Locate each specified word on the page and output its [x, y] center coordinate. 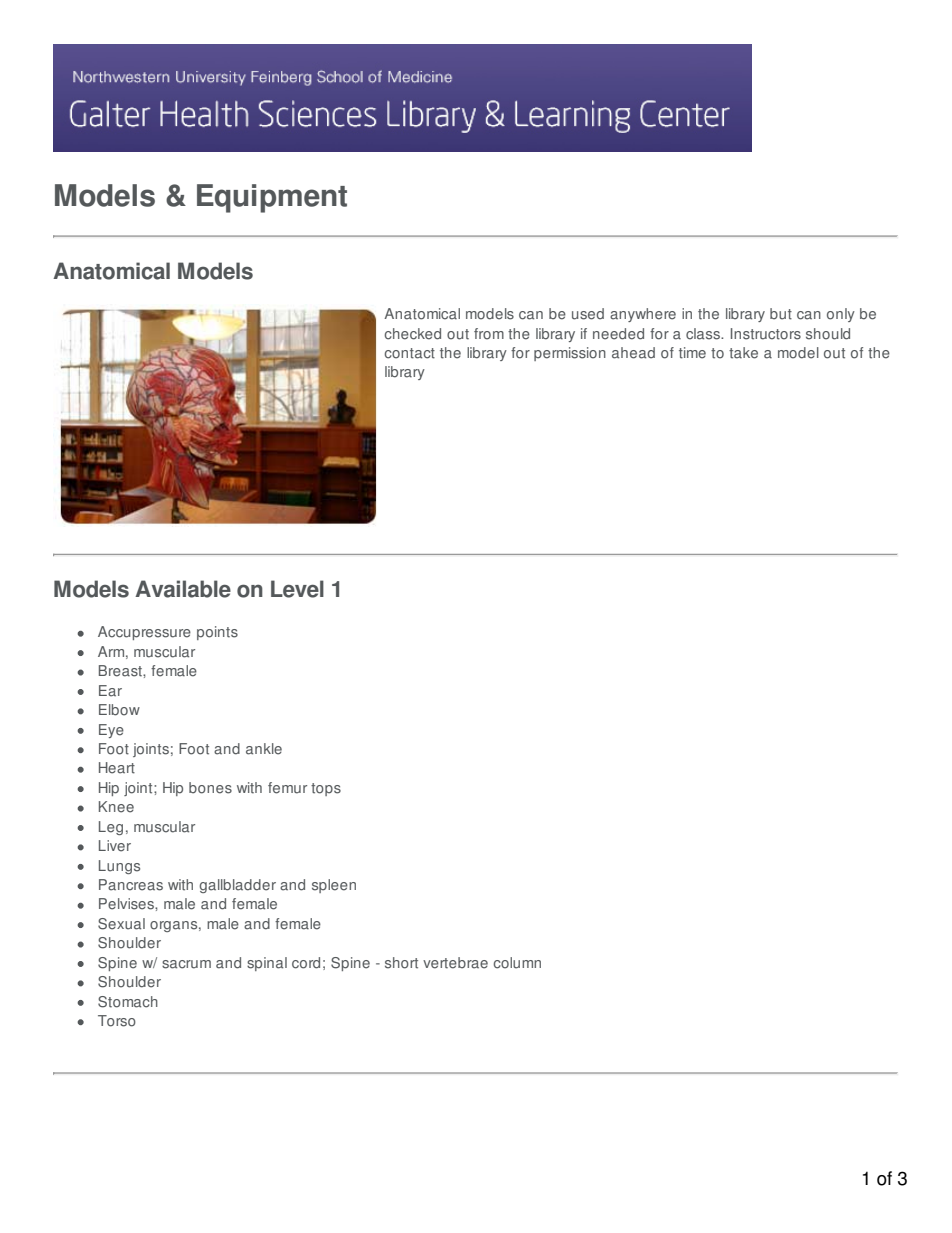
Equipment [272, 198]
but [781, 314]
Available [183, 589]
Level [297, 589]
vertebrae [455, 963]
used [588, 314]
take [743, 353]
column [517, 963]
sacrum [186, 964]
